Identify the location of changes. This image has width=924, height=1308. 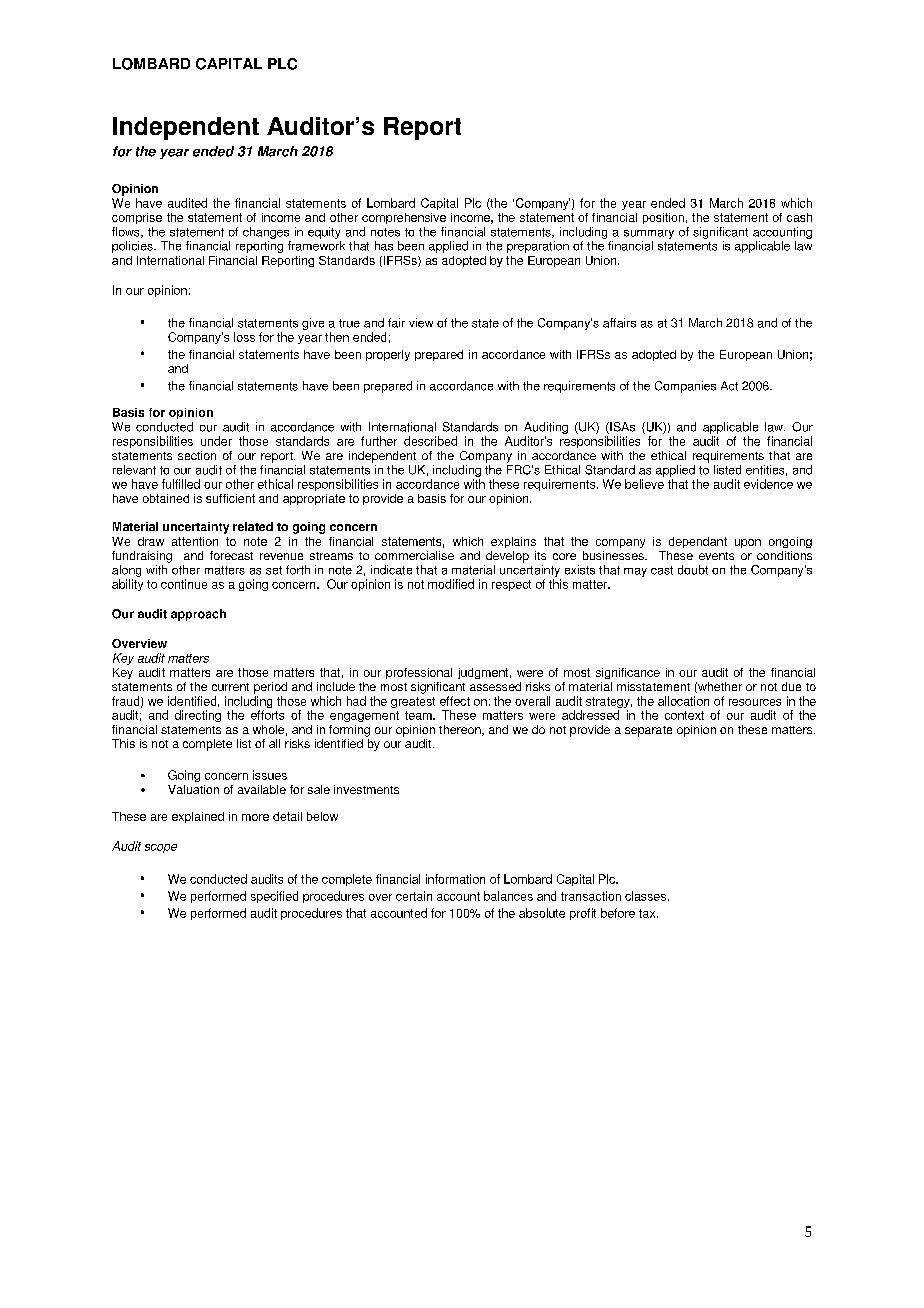
(266, 233).
